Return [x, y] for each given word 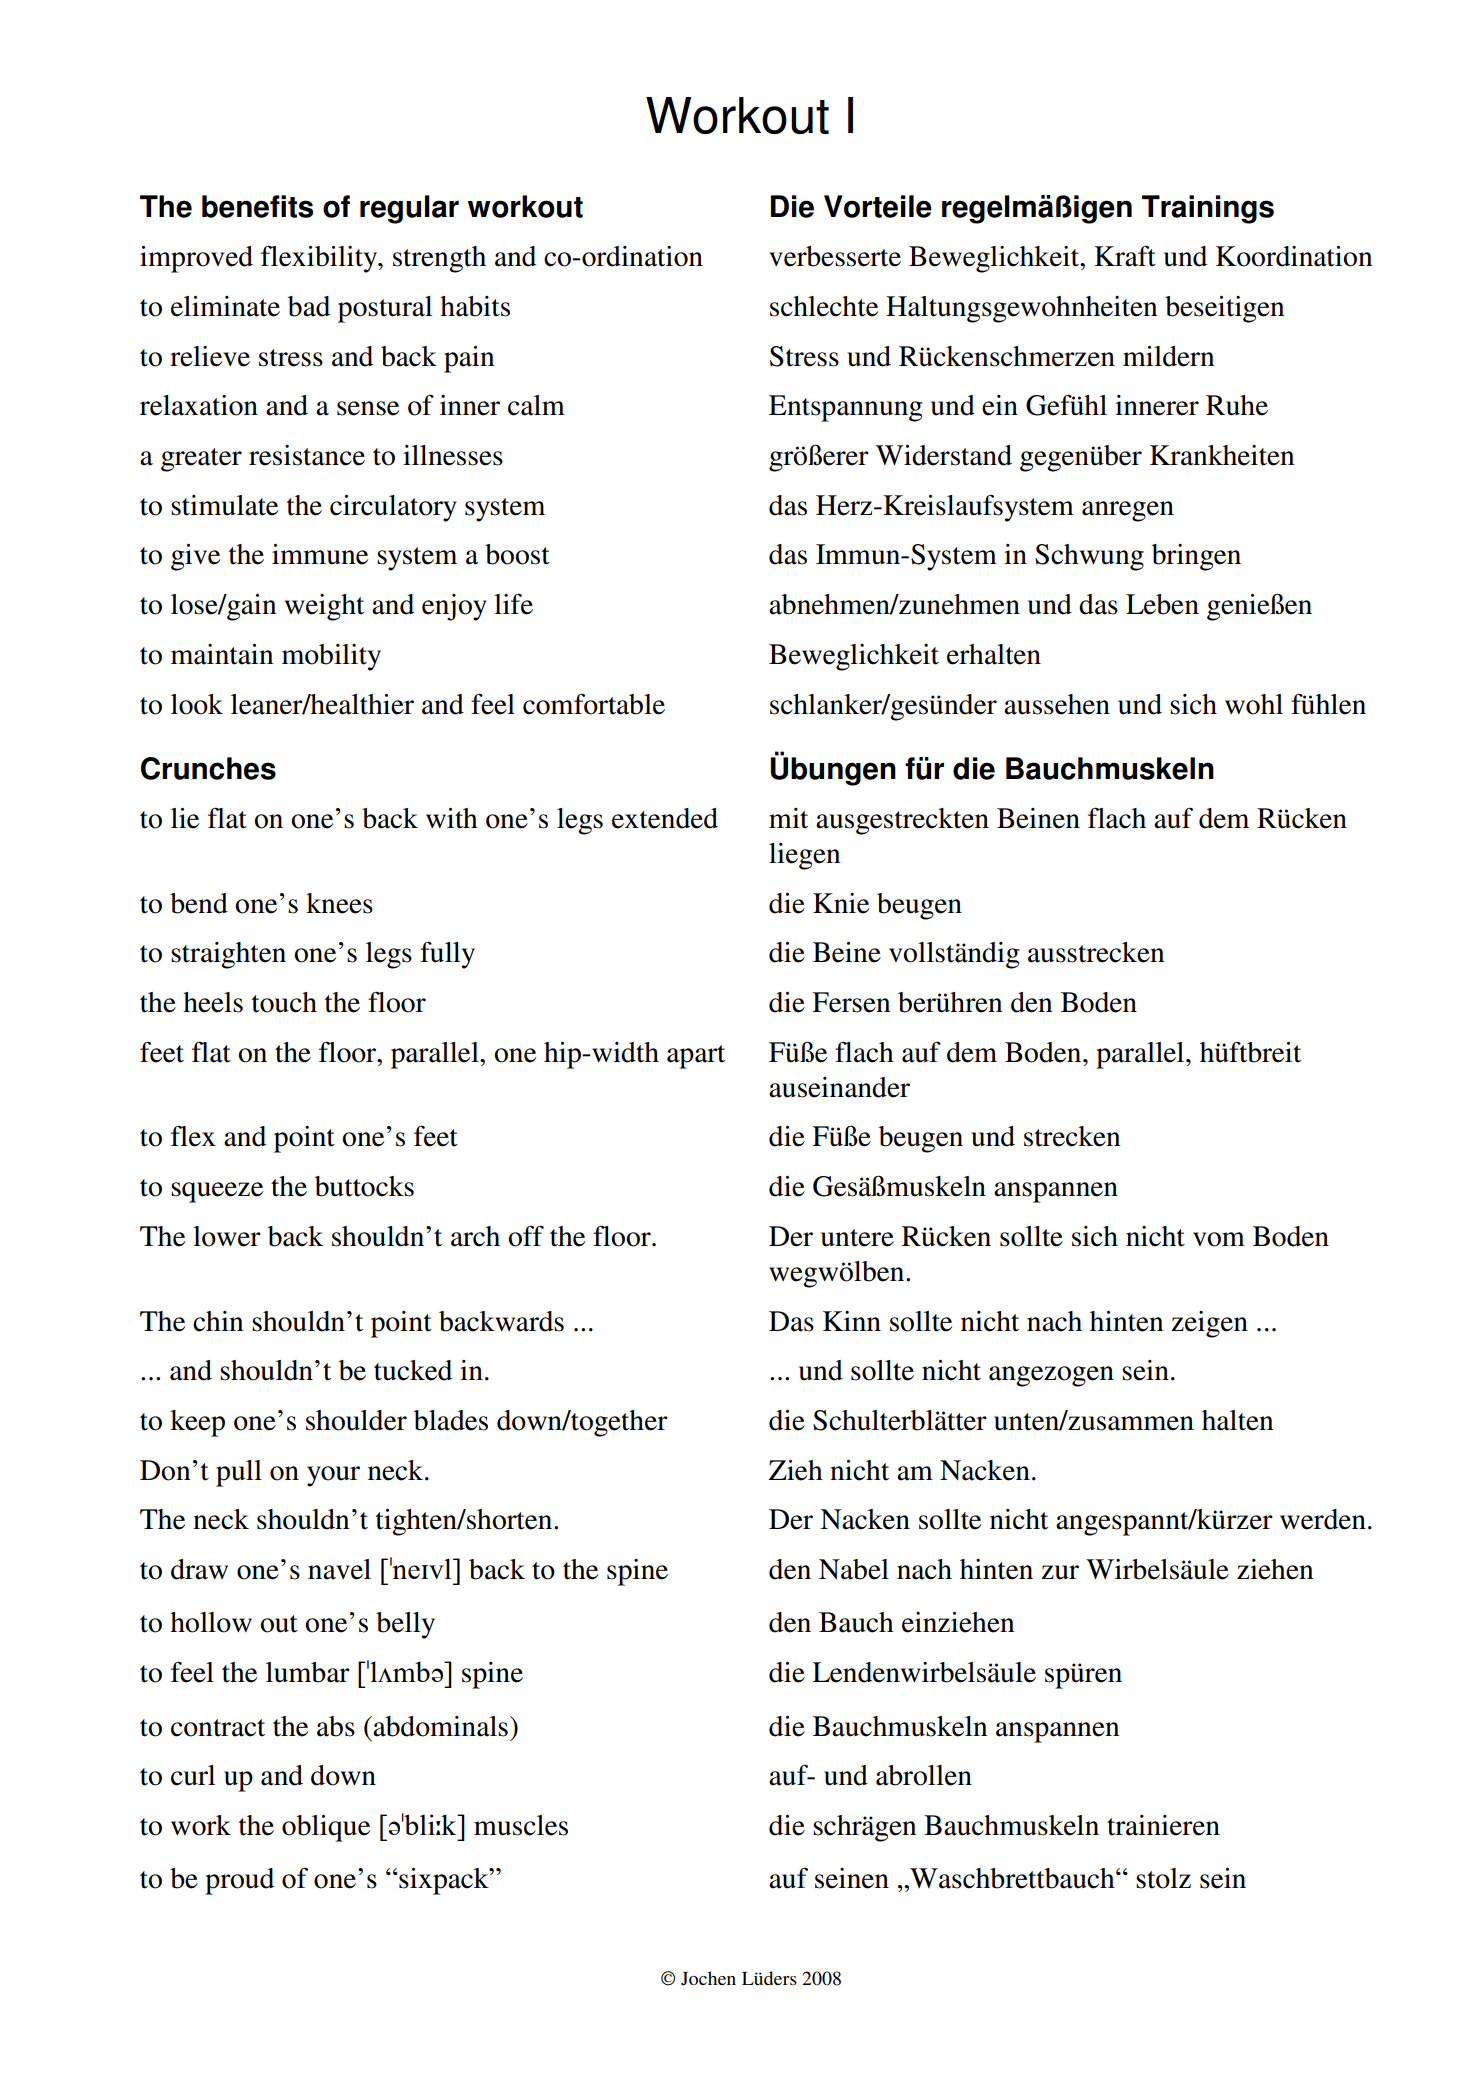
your [333, 1476]
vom [1219, 1239]
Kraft [1125, 256]
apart [696, 1057]
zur [1060, 1572]
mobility [331, 657]
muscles [521, 1825]
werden [1323, 1519]
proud [239, 1881]
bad [309, 306]
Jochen [708, 1978]
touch [284, 1002]
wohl [1254, 704]
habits [475, 306]
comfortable [594, 704]
